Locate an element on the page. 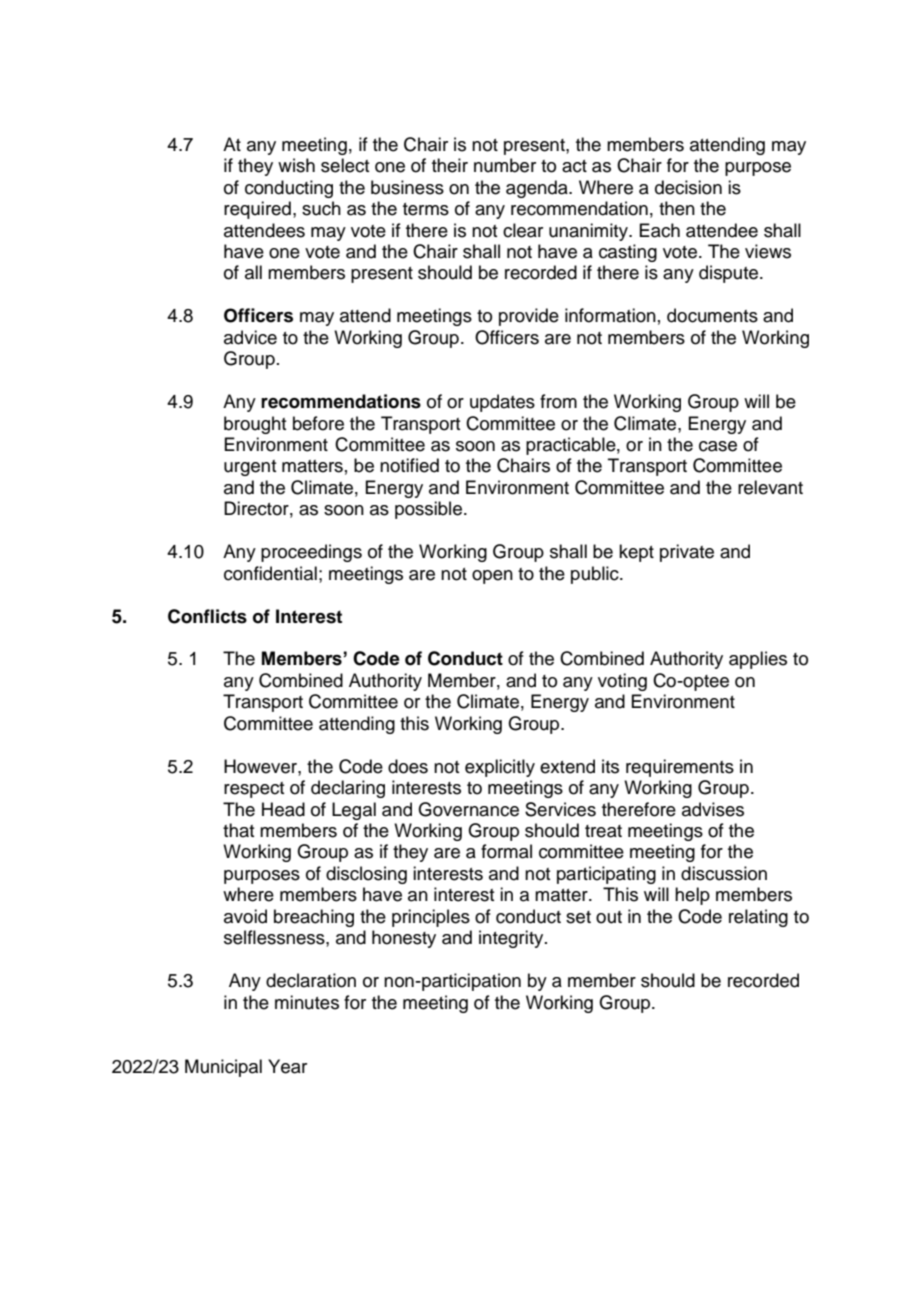 Image resolution: width=924 pixels, height=1308 pixels. explicitly is located at coordinates (500, 768).
